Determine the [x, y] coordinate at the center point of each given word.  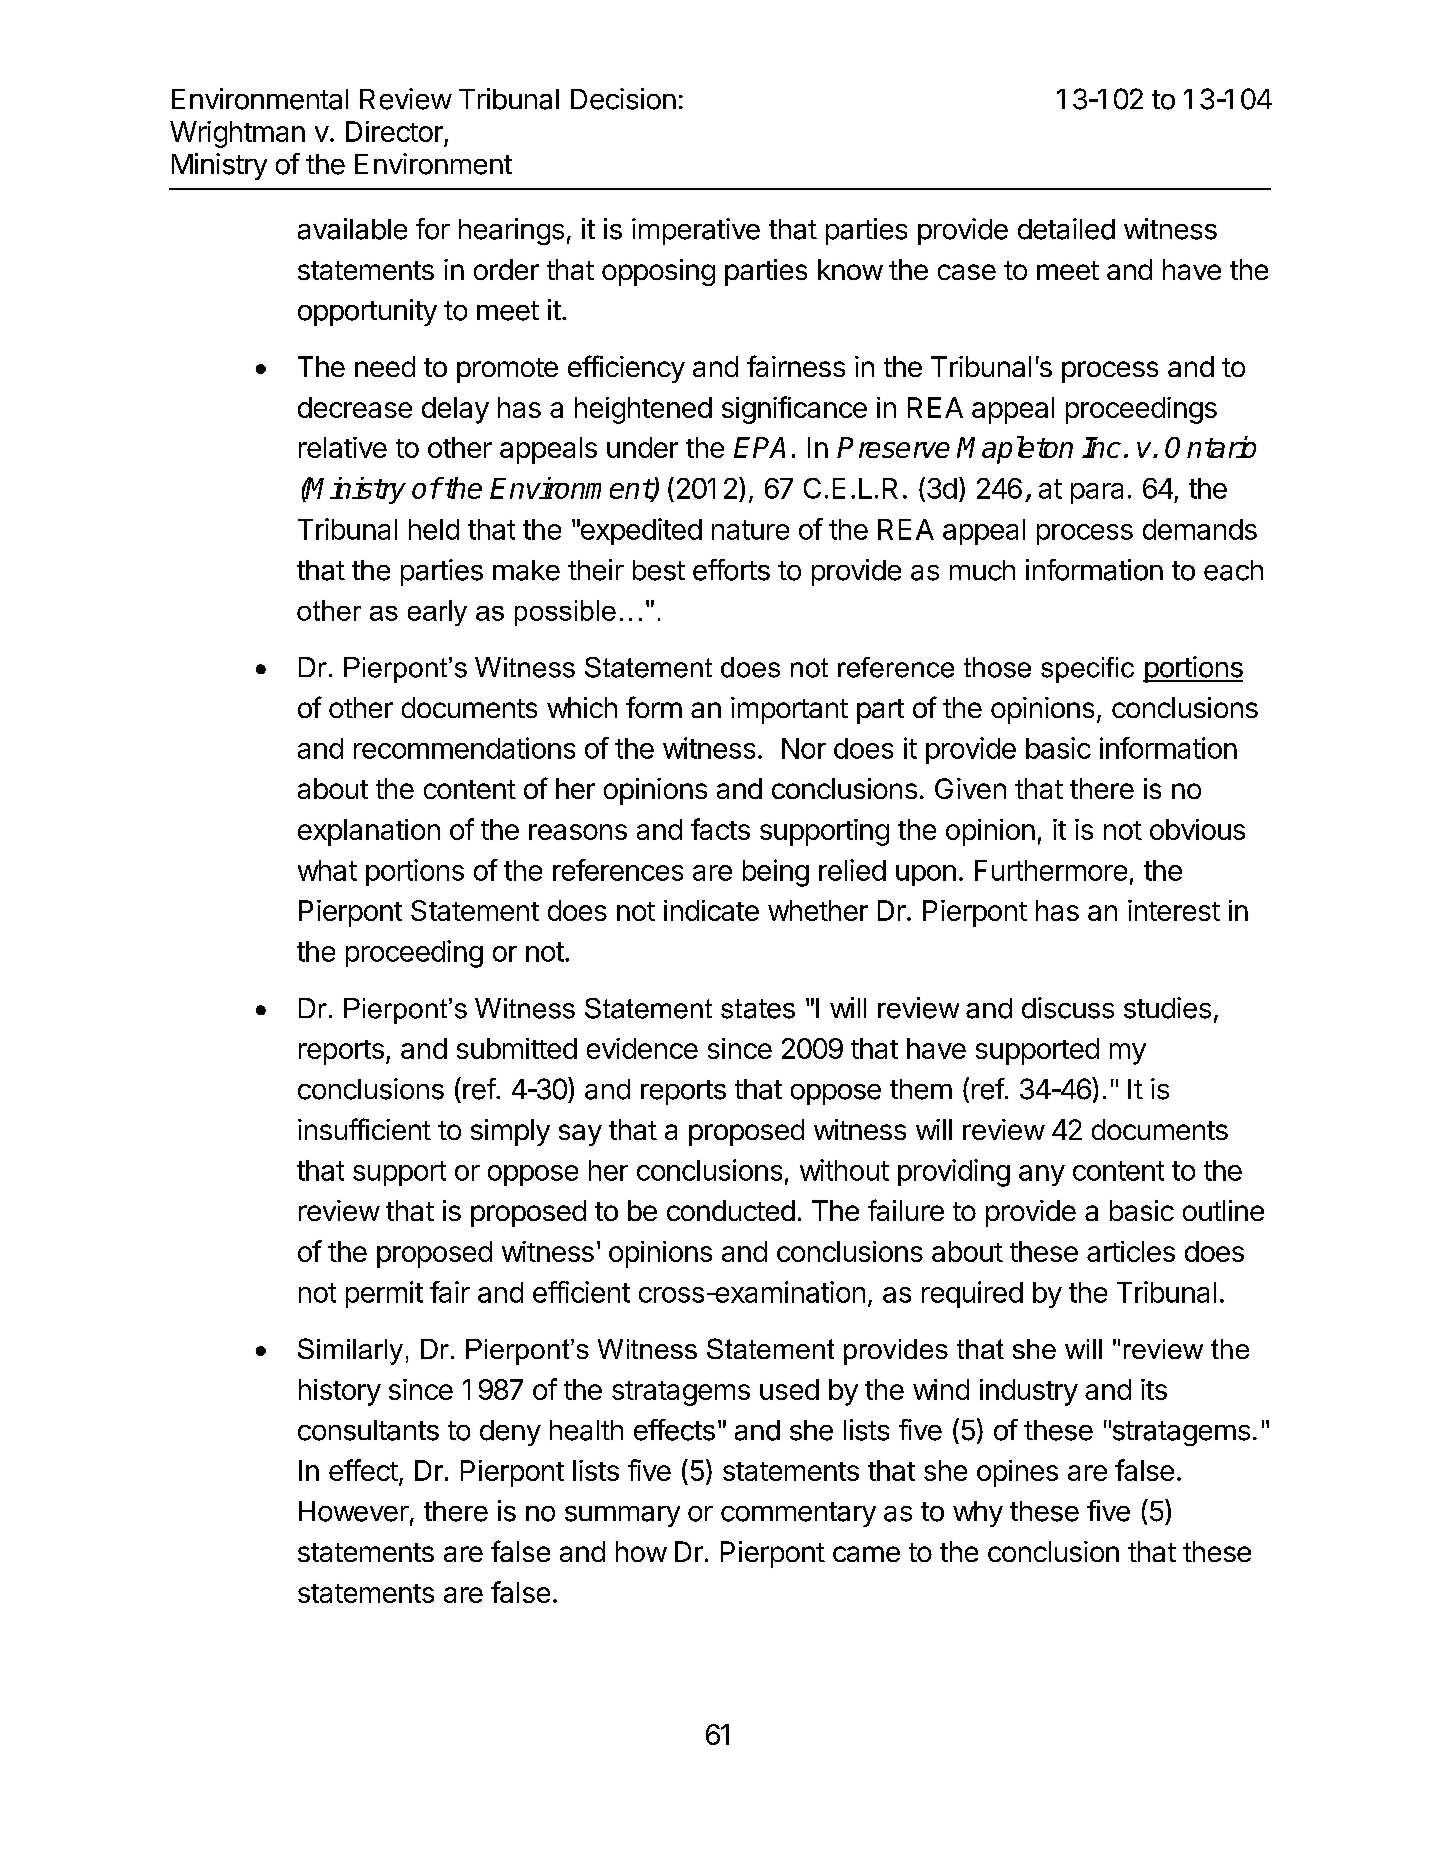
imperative [696, 231]
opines [1017, 1473]
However [354, 1511]
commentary [798, 1514]
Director [394, 131]
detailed [1066, 229]
